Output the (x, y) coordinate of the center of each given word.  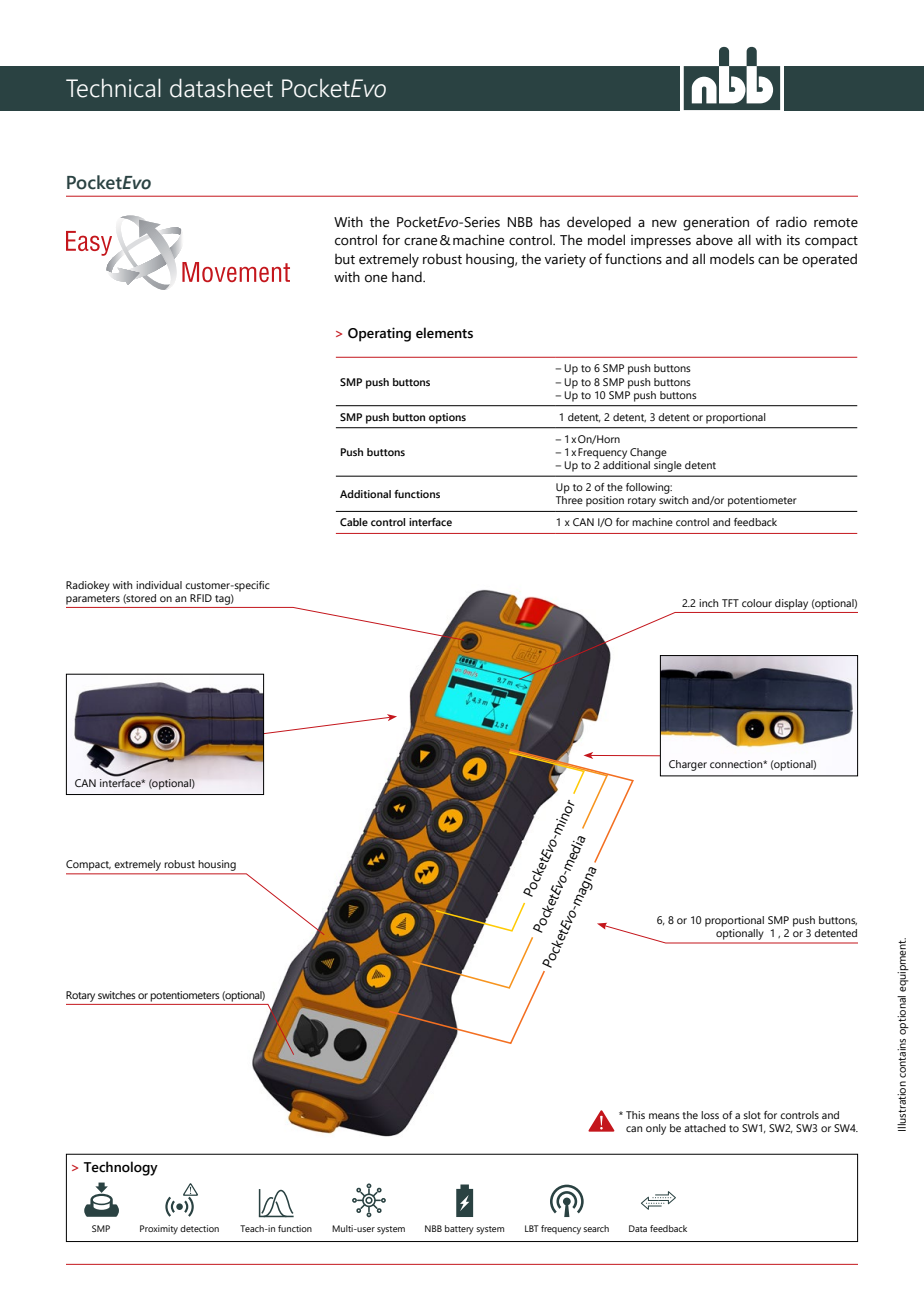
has (550, 222)
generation (716, 224)
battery (459, 1230)
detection (199, 1228)
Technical (113, 88)
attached (705, 1128)
